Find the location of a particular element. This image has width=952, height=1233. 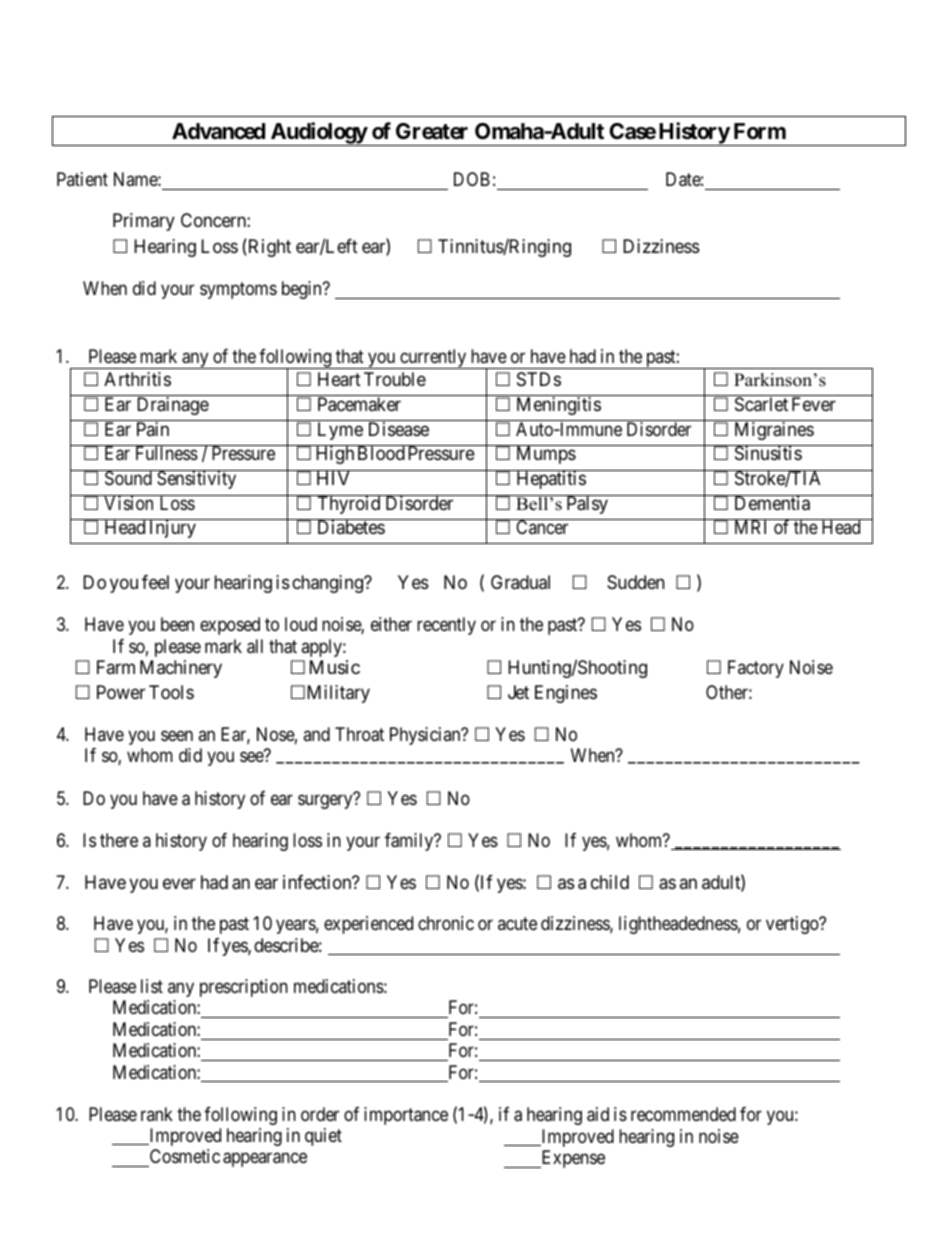

Form is located at coordinates (760, 131).
